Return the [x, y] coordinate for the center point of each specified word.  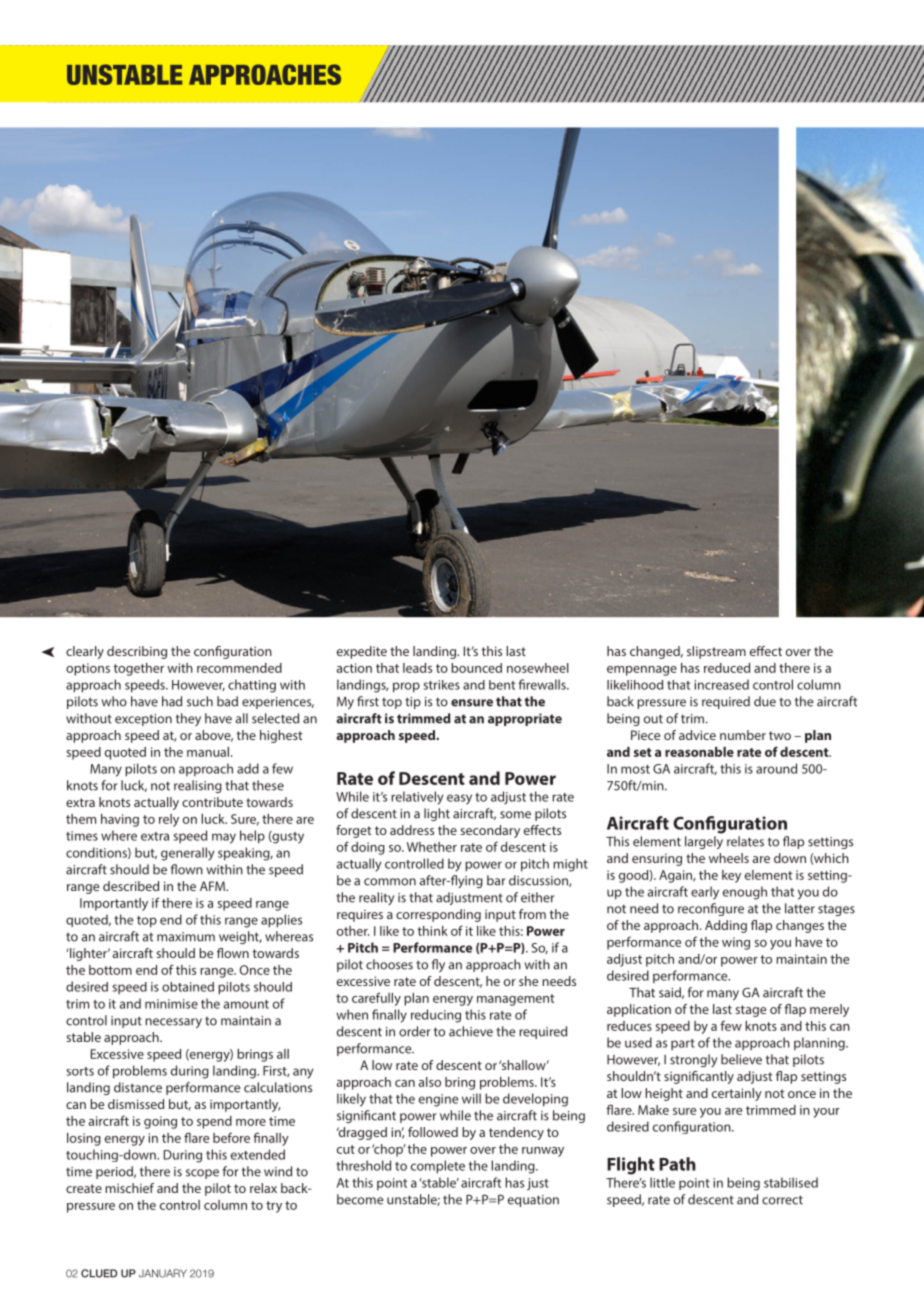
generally [187, 854]
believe [741, 1059]
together [138, 669]
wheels [729, 858]
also [430, 1082]
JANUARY [163, 1273]
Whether [432, 847]
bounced [476, 668]
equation [533, 1201]
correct [782, 1200]
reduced [727, 668]
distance [138, 1087]
